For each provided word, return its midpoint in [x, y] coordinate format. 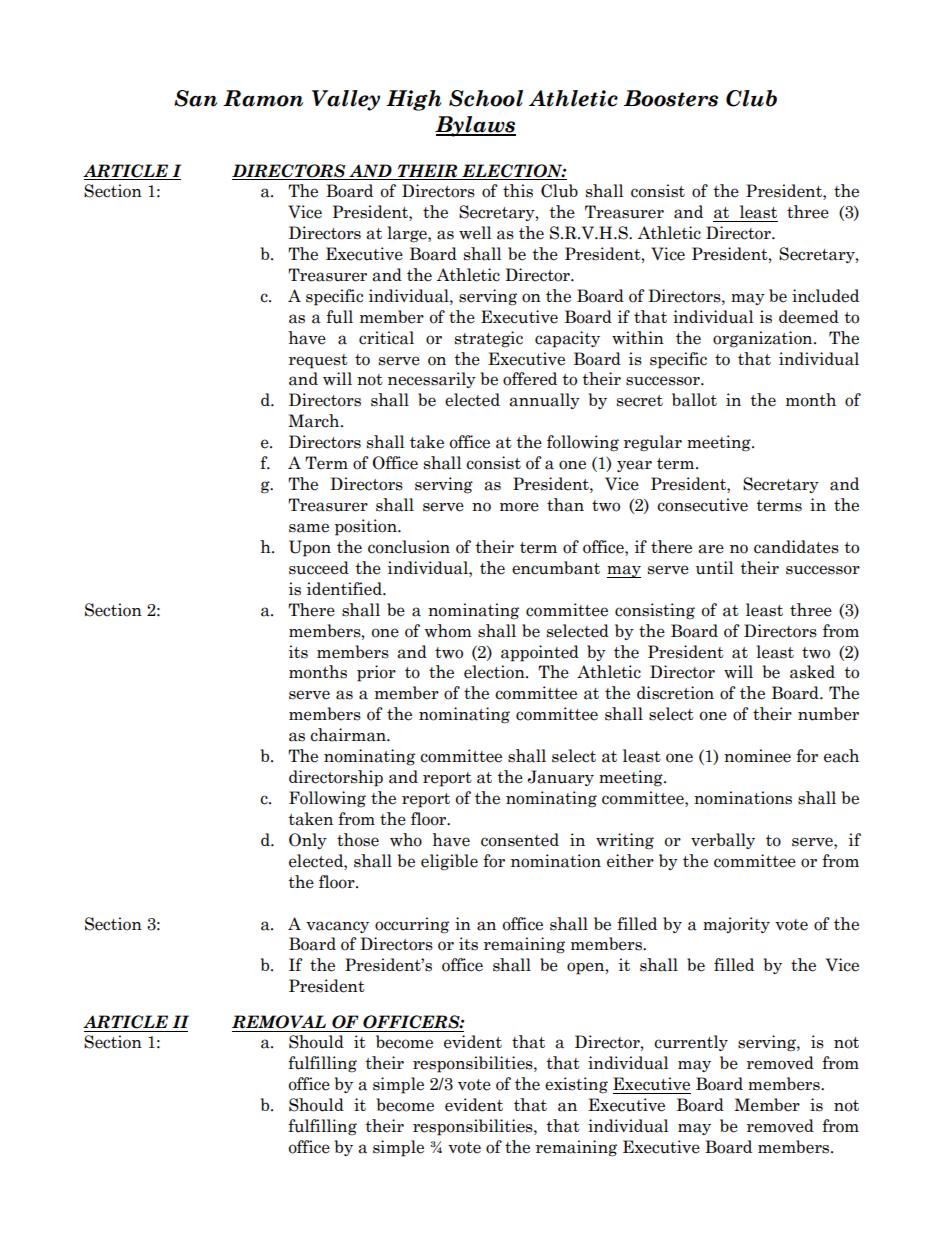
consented [520, 840]
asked [812, 672]
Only [308, 841]
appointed [540, 653]
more [519, 507]
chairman [349, 735]
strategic [489, 339]
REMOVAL [279, 1022]
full [339, 317]
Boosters [671, 98]
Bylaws [475, 126]
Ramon [263, 98]
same [309, 528]
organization [764, 339]
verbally [723, 841]
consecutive [702, 505]
